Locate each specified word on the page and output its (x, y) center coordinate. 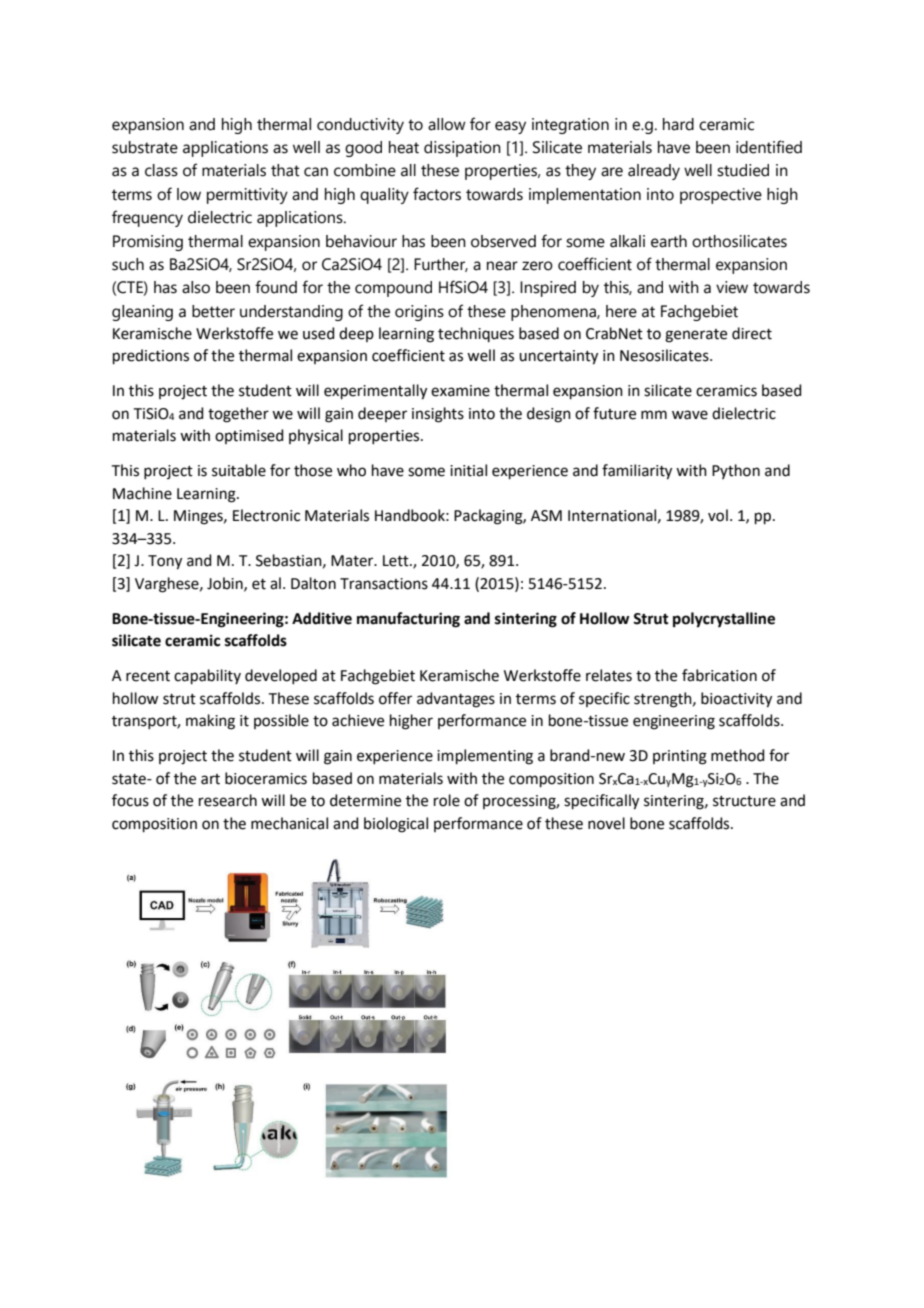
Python (736, 471)
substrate (145, 147)
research (228, 800)
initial (468, 470)
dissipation (462, 149)
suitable (239, 470)
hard (678, 124)
